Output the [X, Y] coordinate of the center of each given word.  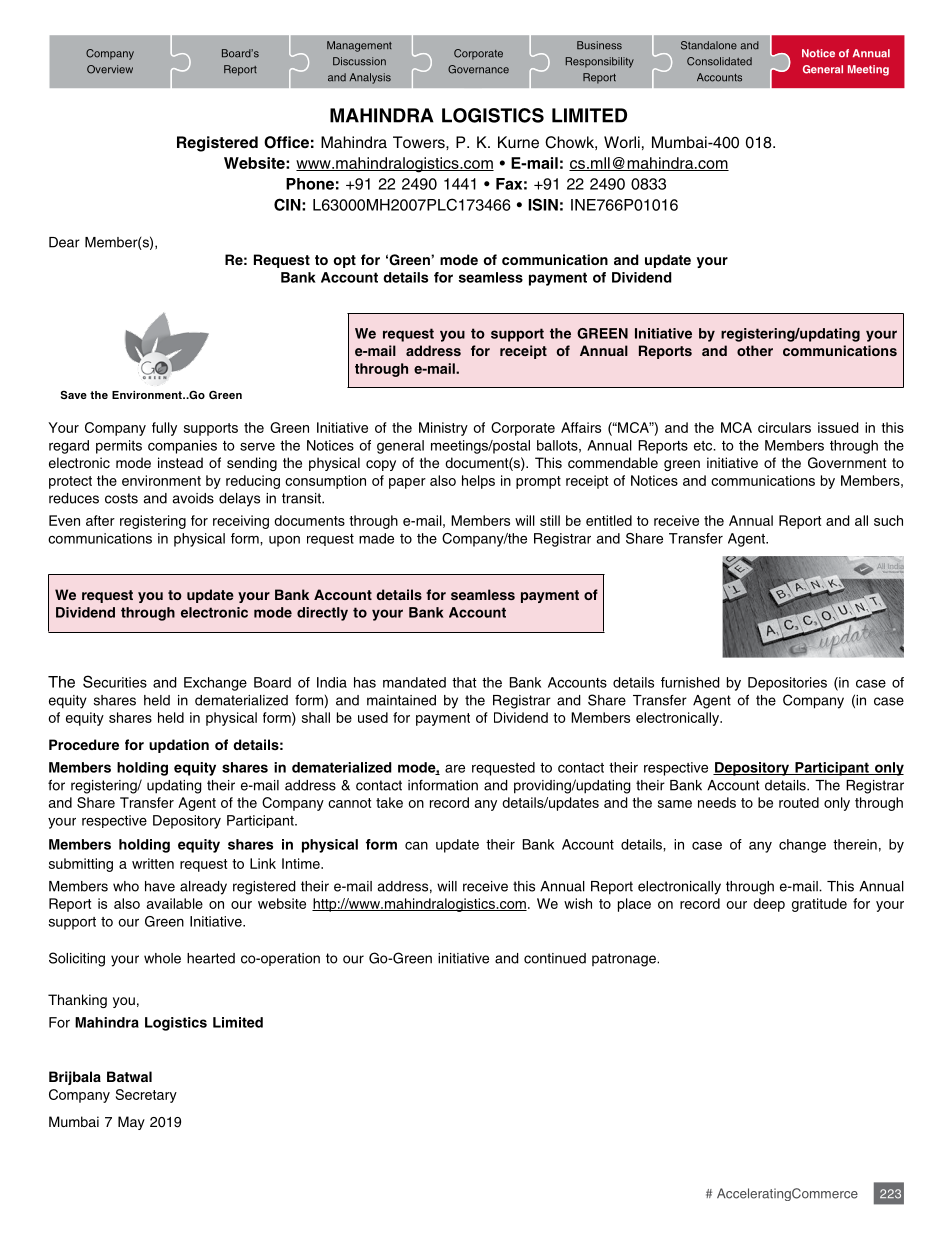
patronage [625, 960]
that [464, 682]
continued [555, 958]
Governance [478, 69]
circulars [784, 427]
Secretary [146, 1096]
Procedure [84, 744]
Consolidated [719, 61]
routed [799, 802]
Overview [110, 69]
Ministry [443, 429]
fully [164, 429]
